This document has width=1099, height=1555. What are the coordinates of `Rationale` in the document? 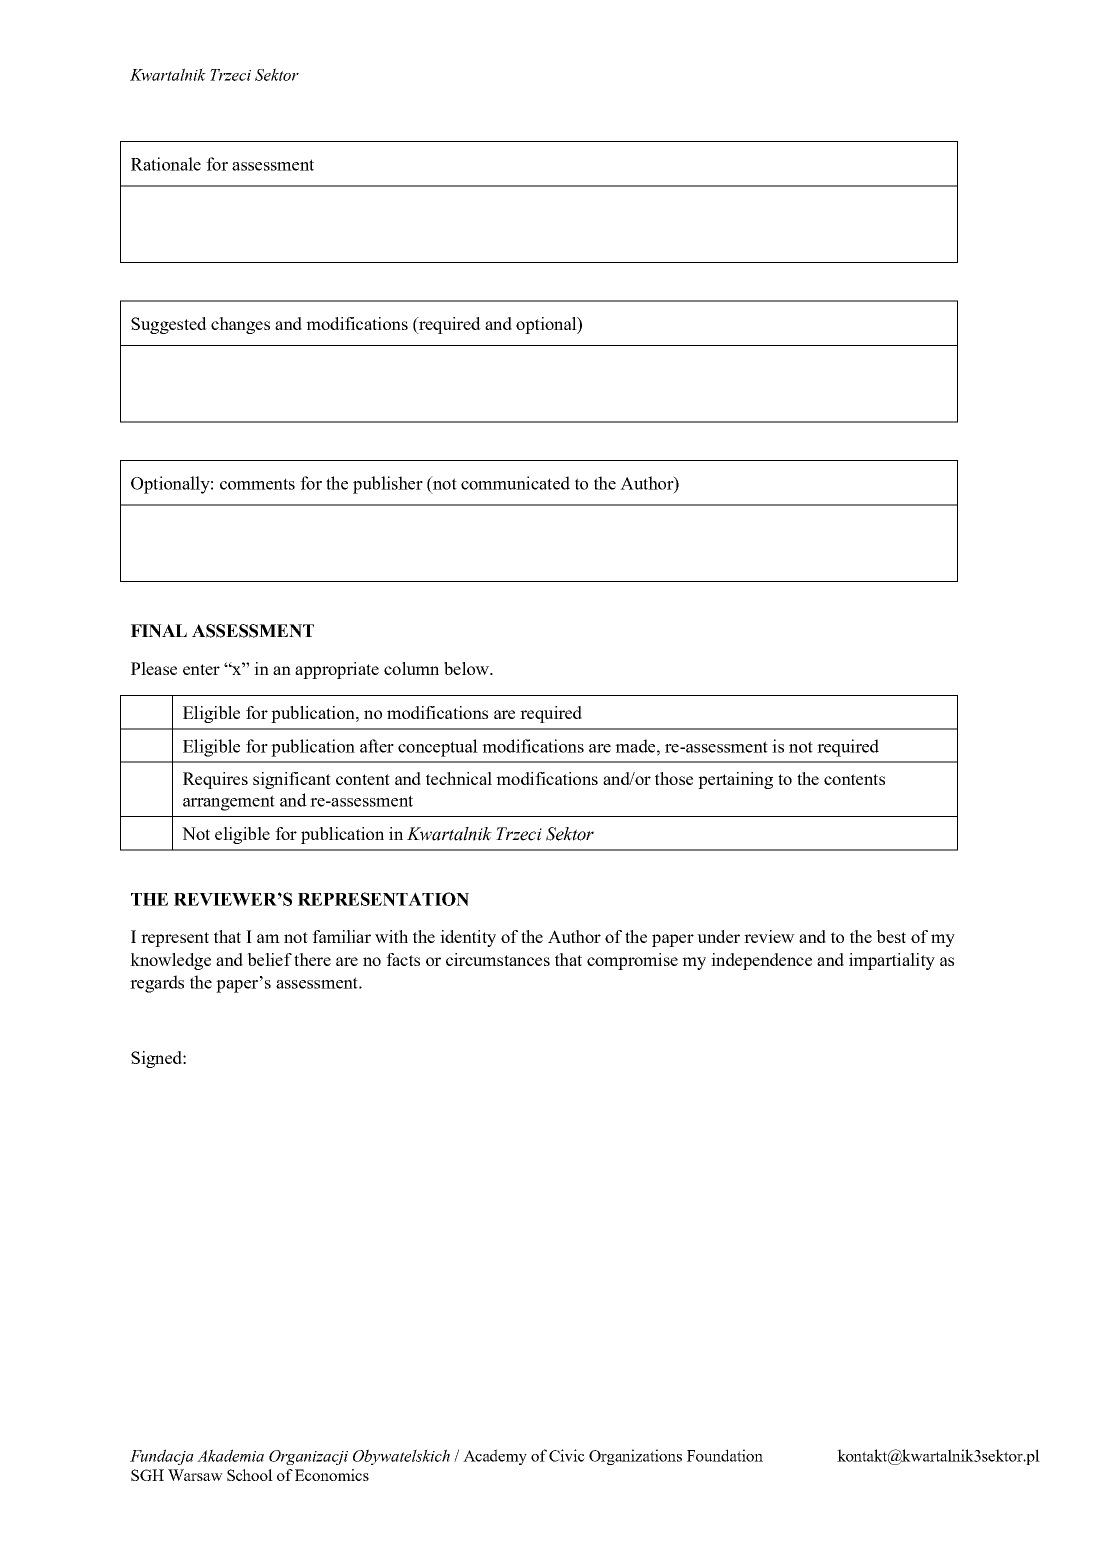 It's located at (166, 164).
